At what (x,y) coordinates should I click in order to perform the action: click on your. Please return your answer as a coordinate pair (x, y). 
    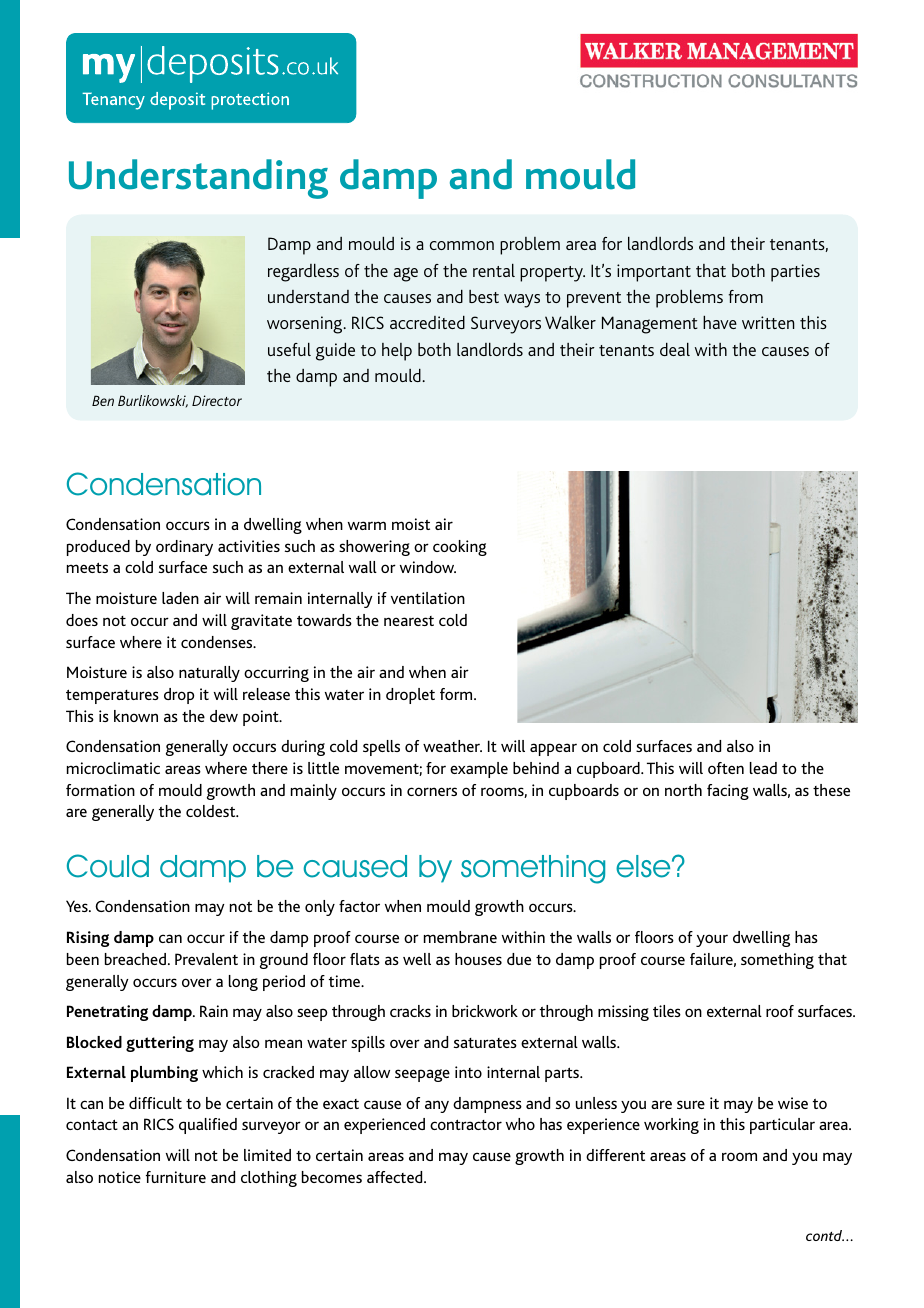
    Looking at the image, I should click on (712, 940).
